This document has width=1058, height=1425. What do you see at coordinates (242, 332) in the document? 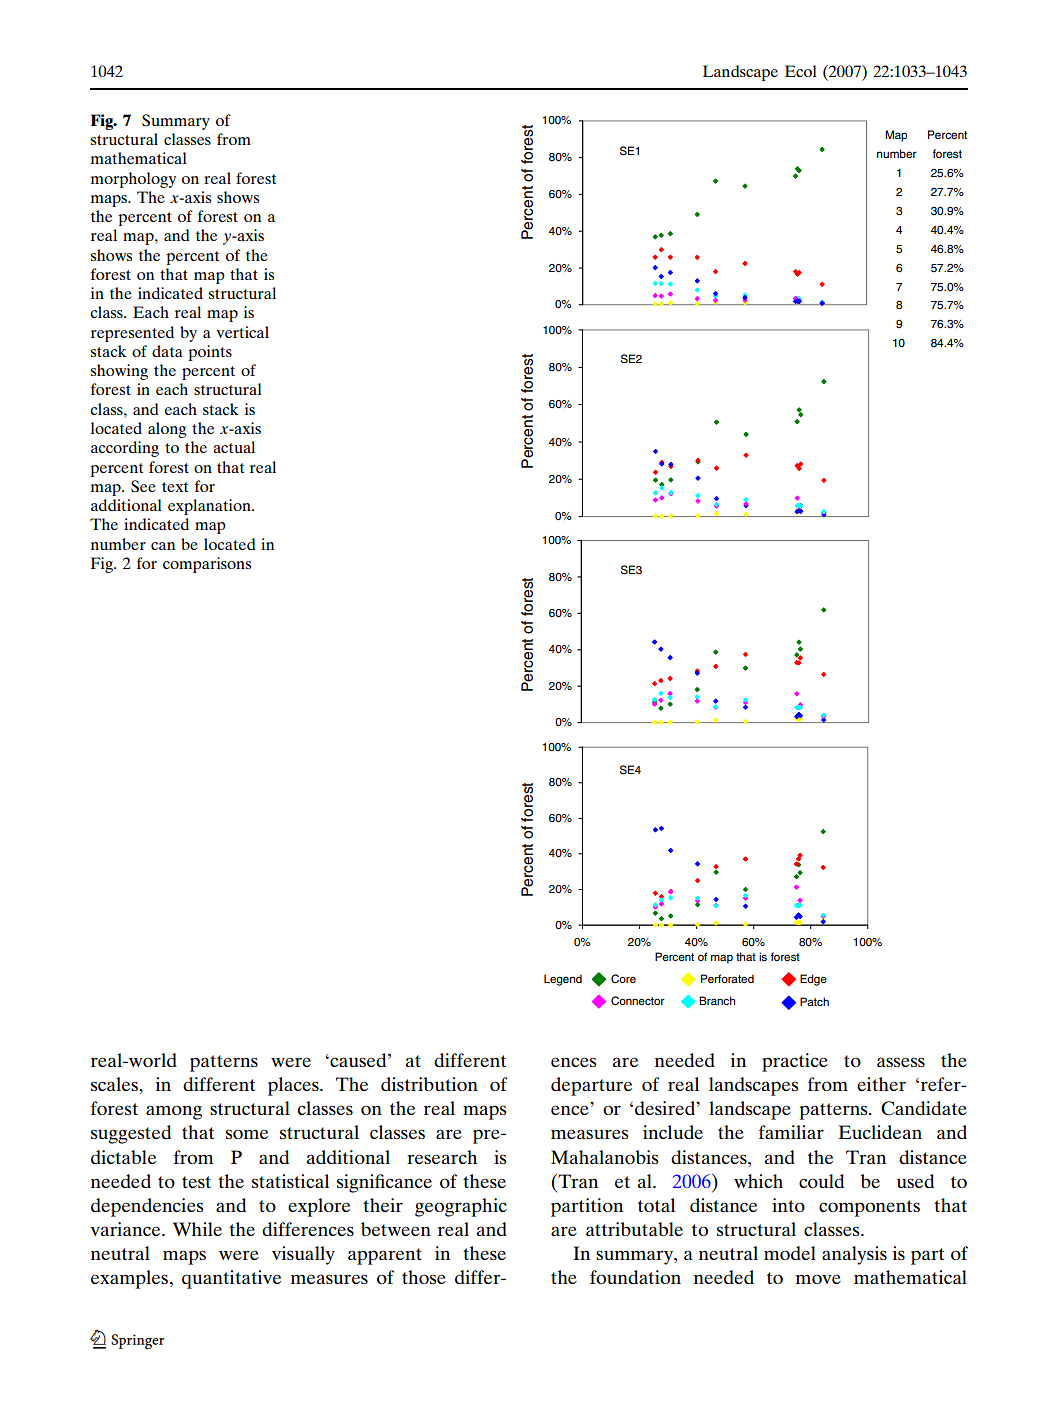
I see `vertical` at bounding box center [242, 332].
